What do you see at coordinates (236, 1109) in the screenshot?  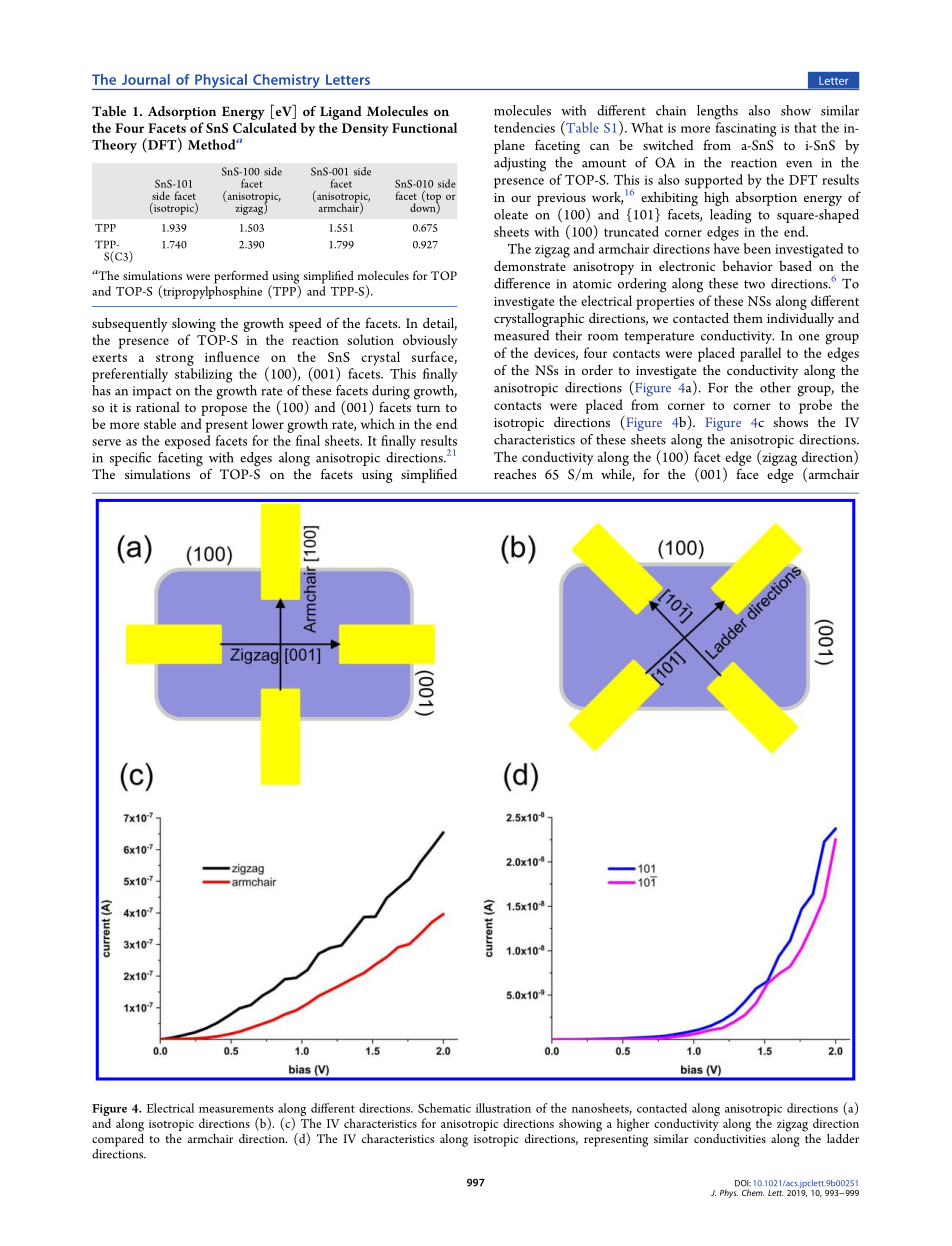 I see `measurements` at bounding box center [236, 1109].
